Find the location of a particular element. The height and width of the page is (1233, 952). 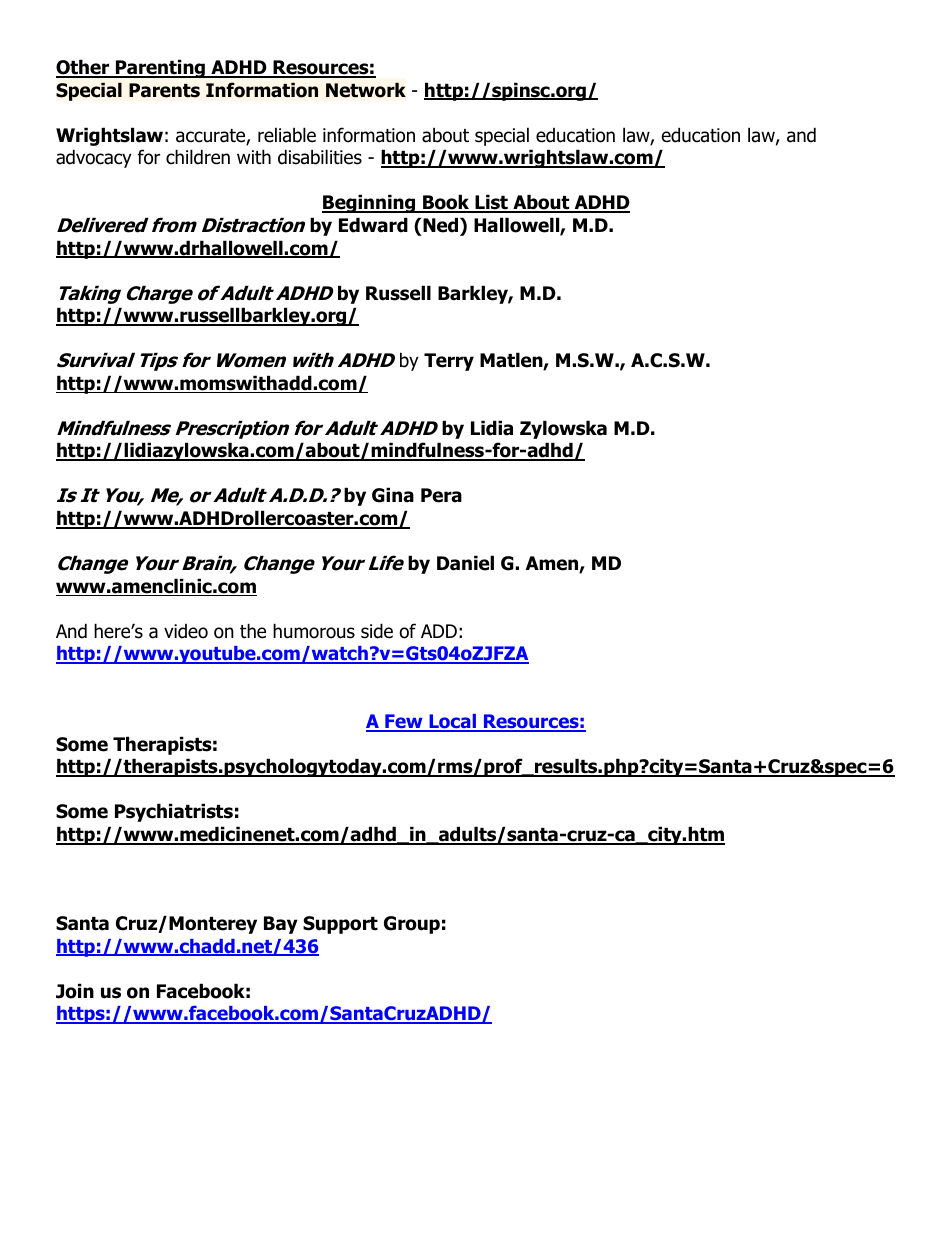

Group is located at coordinates (412, 925).
